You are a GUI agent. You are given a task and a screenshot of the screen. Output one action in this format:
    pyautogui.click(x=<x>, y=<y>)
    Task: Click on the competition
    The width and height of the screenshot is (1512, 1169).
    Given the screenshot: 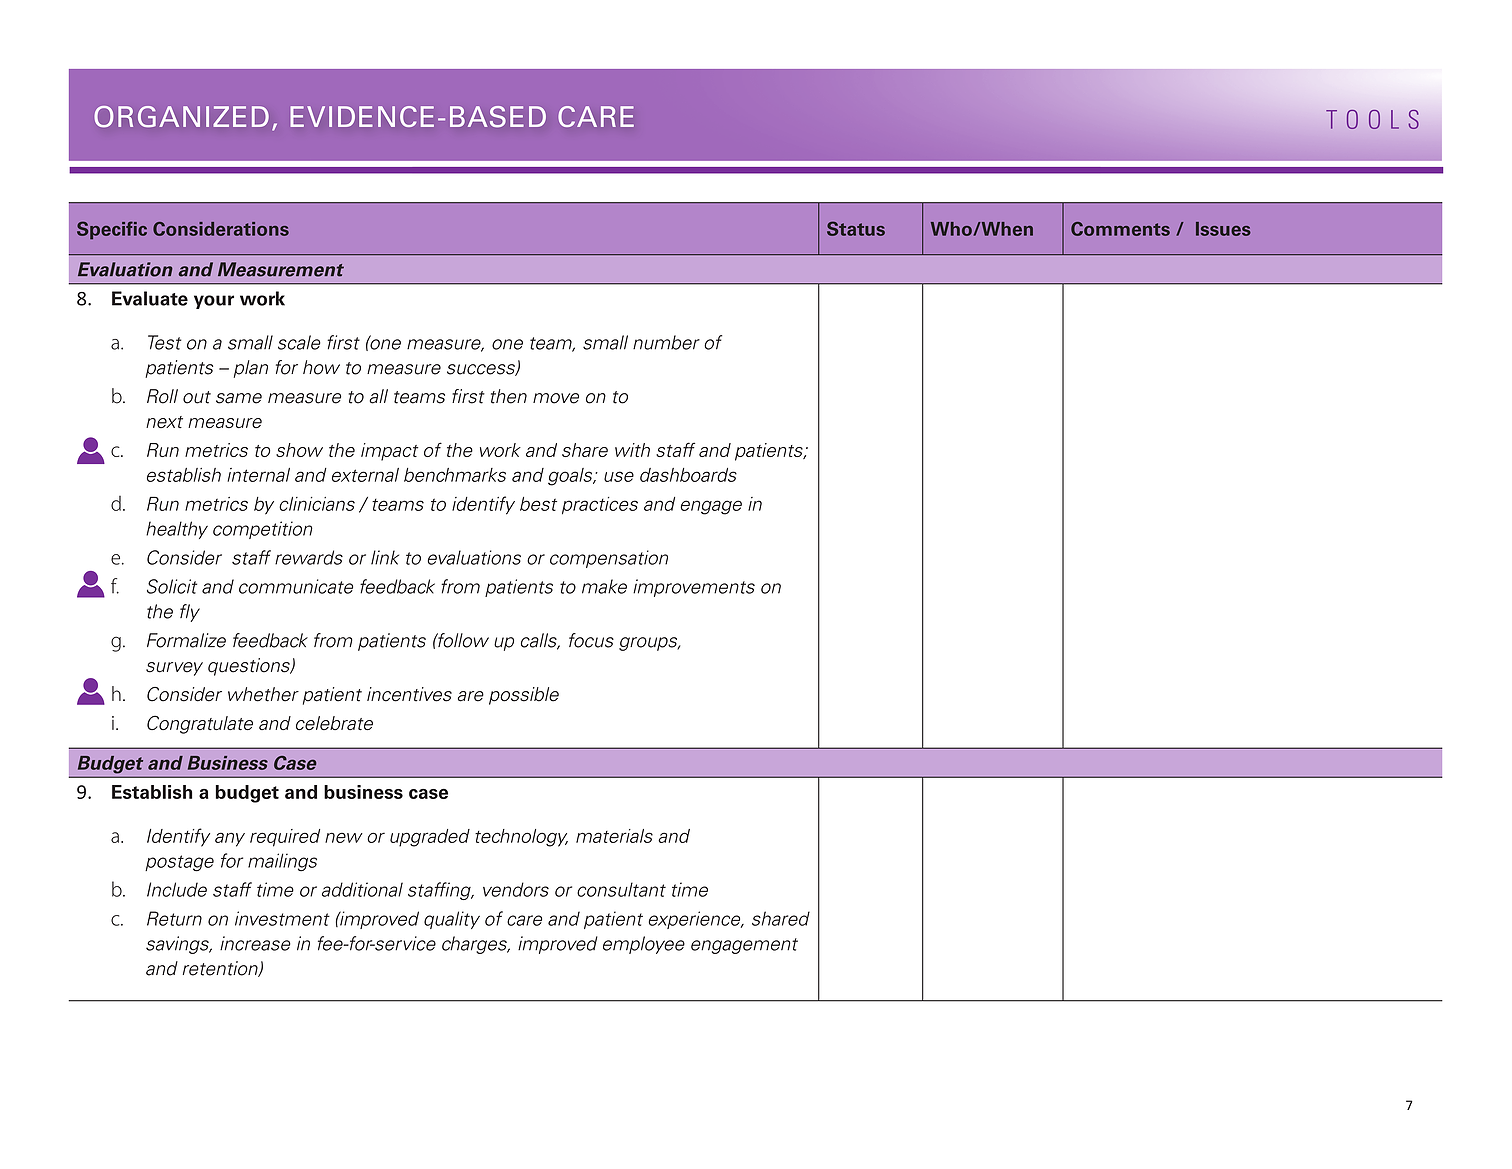 What is the action you would take?
    pyautogui.click(x=263, y=530)
